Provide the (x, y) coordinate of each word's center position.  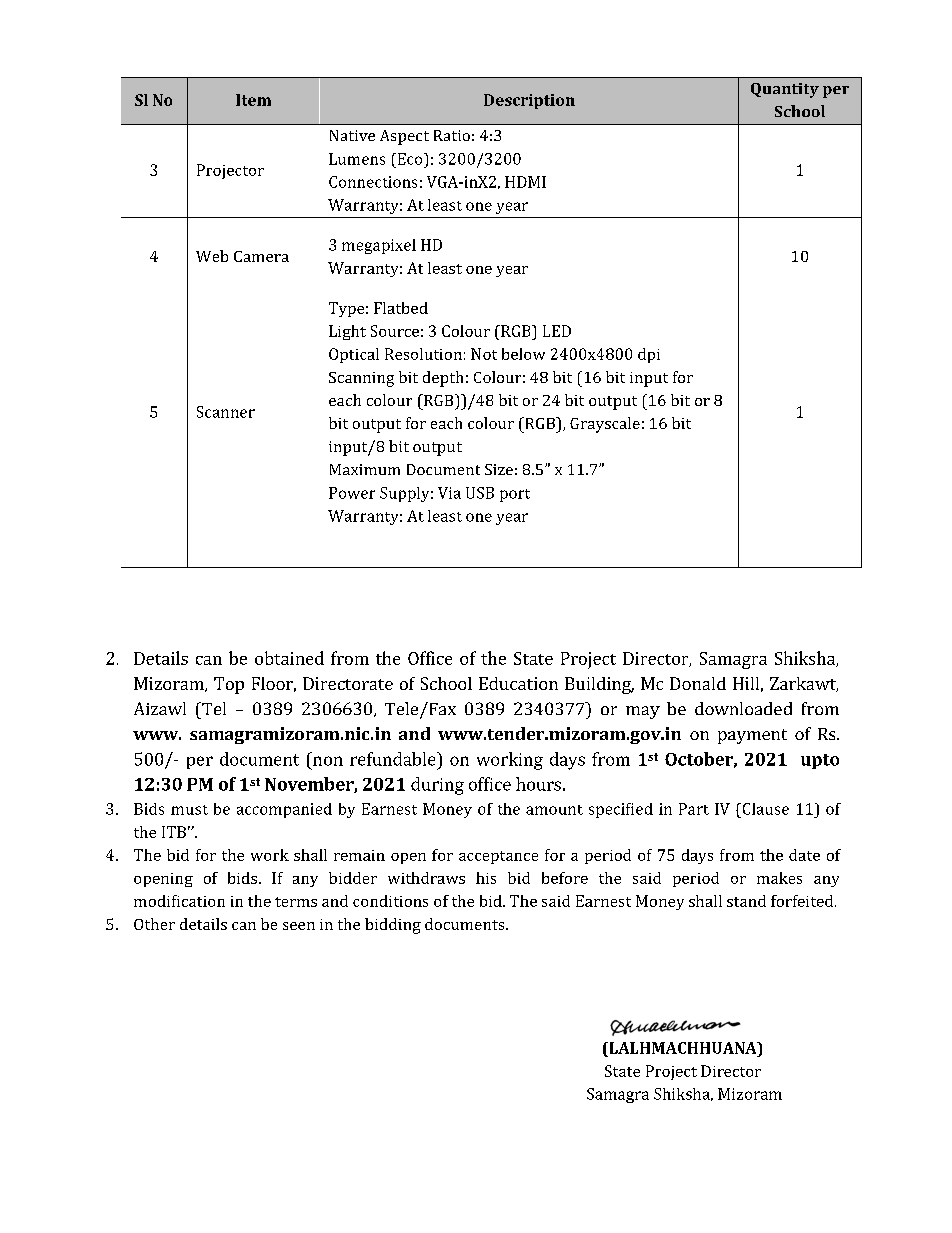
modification (179, 901)
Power (352, 493)
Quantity (785, 90)
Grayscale (605, 425)
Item (253, 100)
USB (480, 493)
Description (529, 101)
